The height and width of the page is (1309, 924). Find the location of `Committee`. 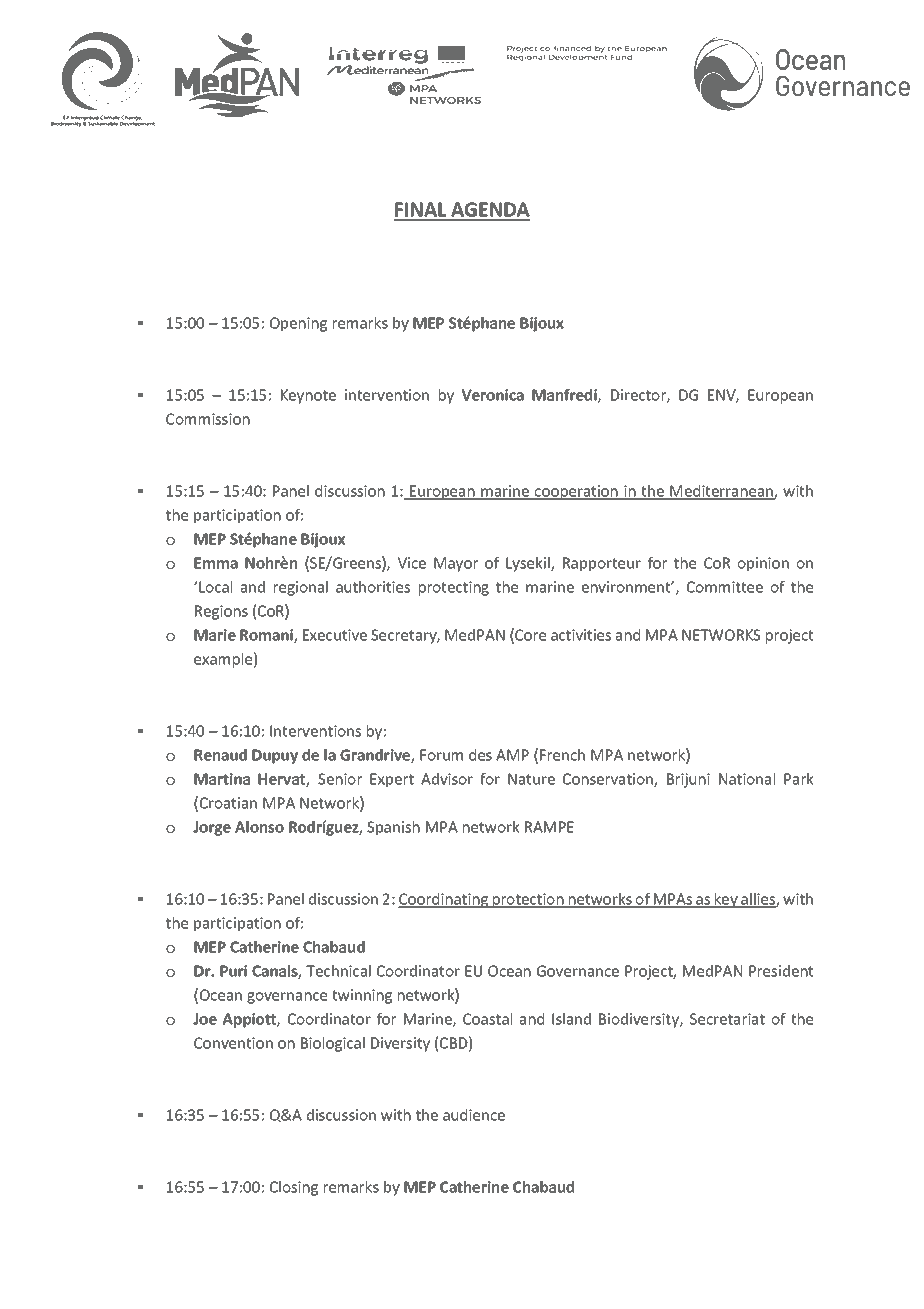

Committee is located at coordinates (725, 587).
